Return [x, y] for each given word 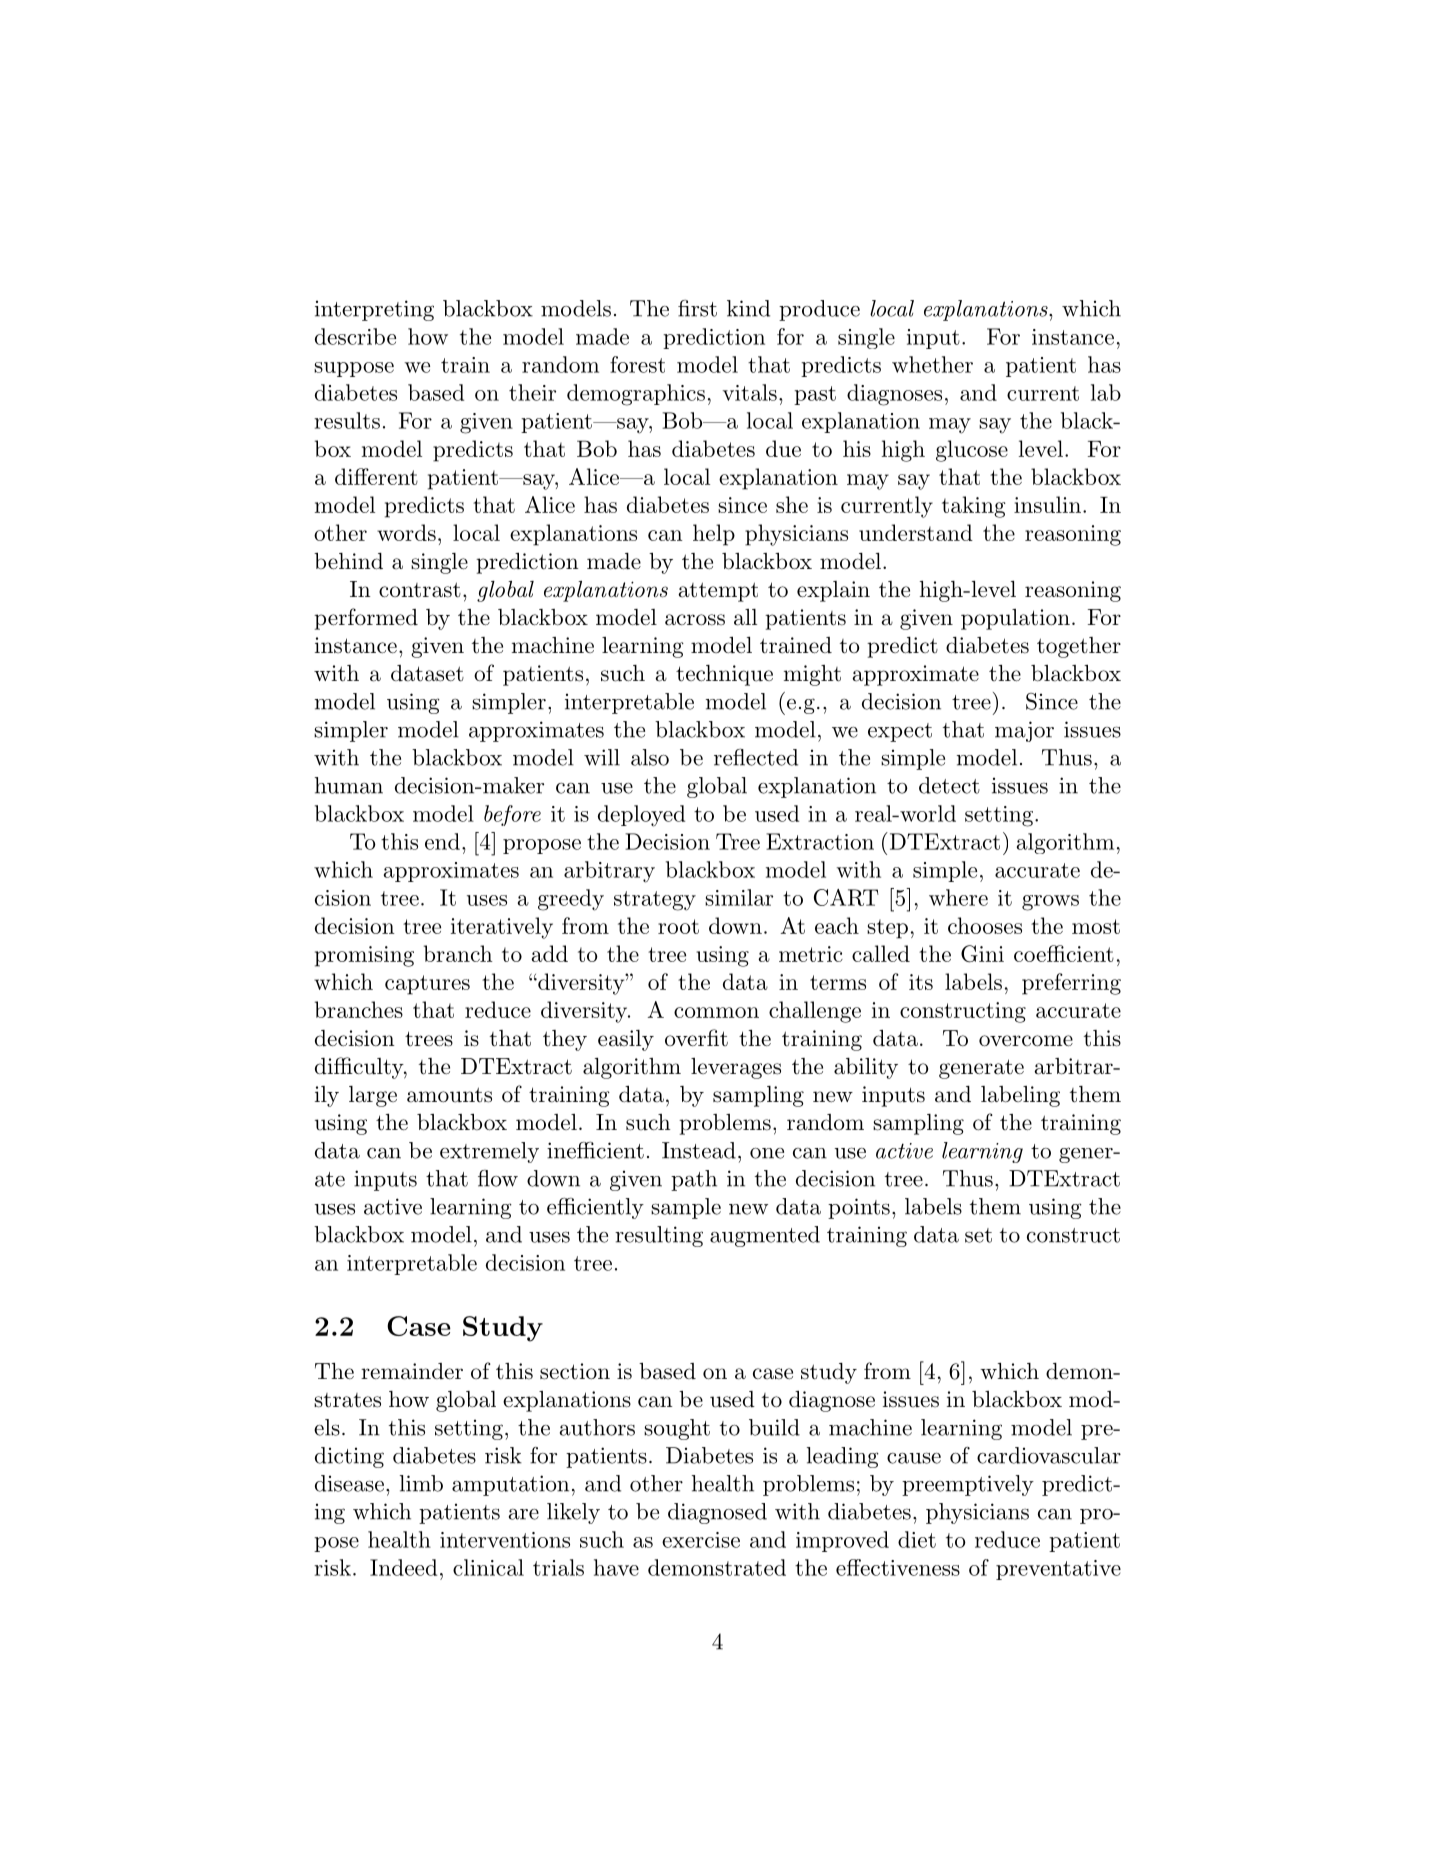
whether [932, 364]
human [349, 785]
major [1024, 731]
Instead [699, 1150]
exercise [701, 1540]
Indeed [403, 1567]
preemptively [968, 1485]
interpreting [374, 310]
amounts [449, 1095]
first [697, 308]
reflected [756, 757]
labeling [1020, 1096]
